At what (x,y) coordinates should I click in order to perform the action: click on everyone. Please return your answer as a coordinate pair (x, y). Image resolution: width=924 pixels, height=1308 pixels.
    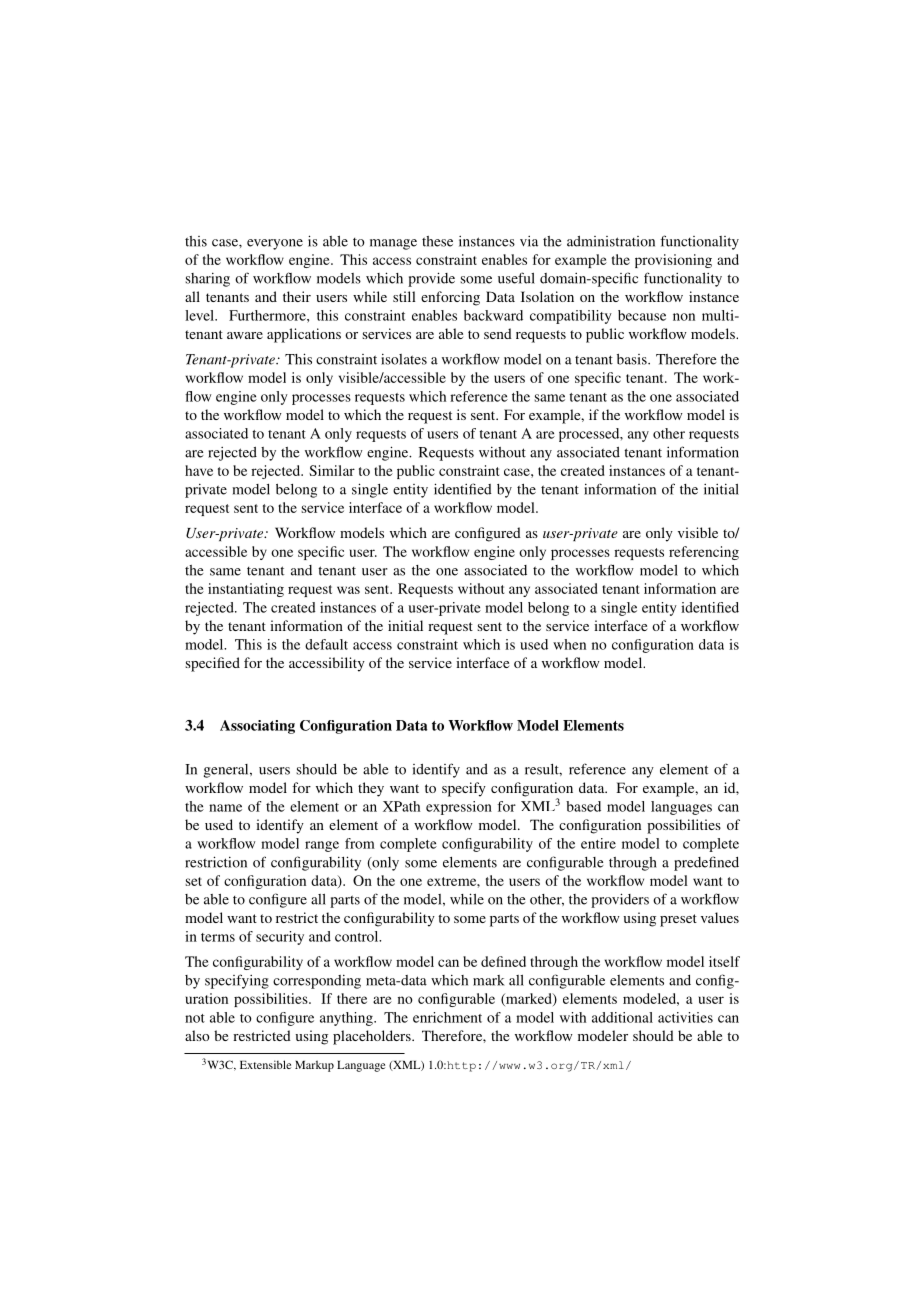
    Looking at the image, I should click on (275, 244).
